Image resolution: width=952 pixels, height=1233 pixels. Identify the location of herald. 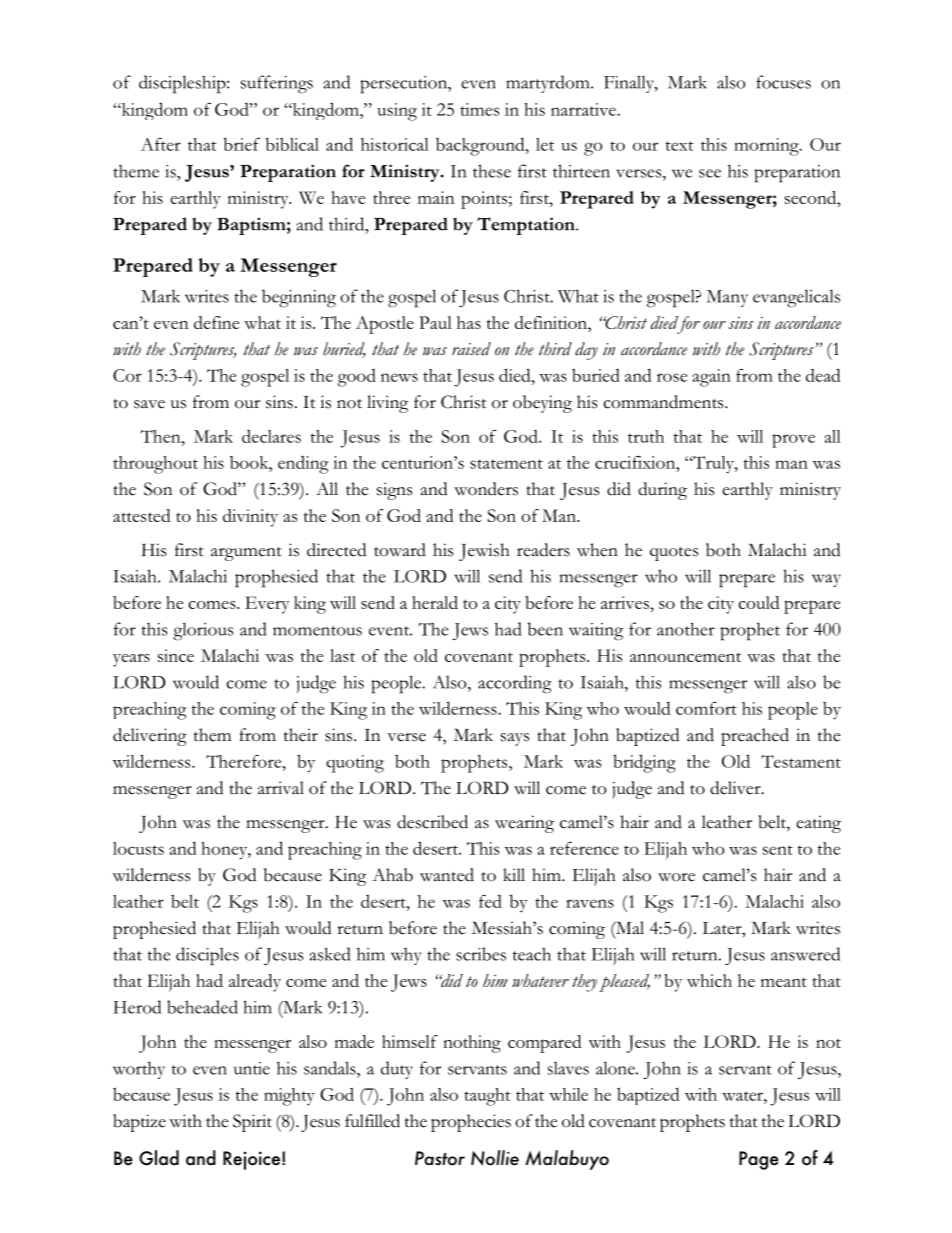
(435, 602).
